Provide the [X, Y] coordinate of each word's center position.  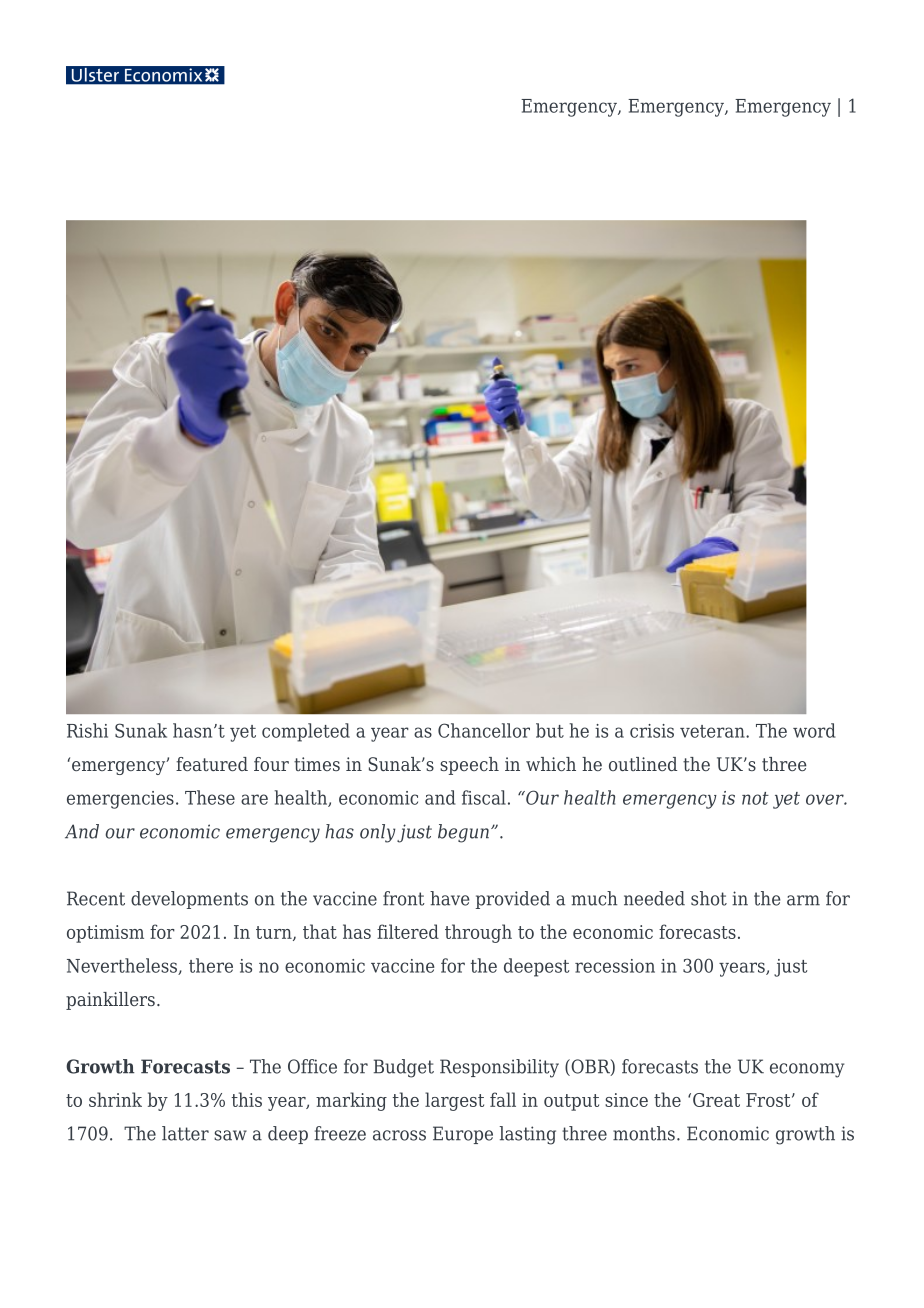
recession [615, 966]
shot [709, 898]
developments [189, 900]
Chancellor [484, 730]
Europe [463, 1135]
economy [807, 1070]
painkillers [110, 1001]
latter [185, 1133]
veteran [713, 731]
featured [212, 764]
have [449, 898]
